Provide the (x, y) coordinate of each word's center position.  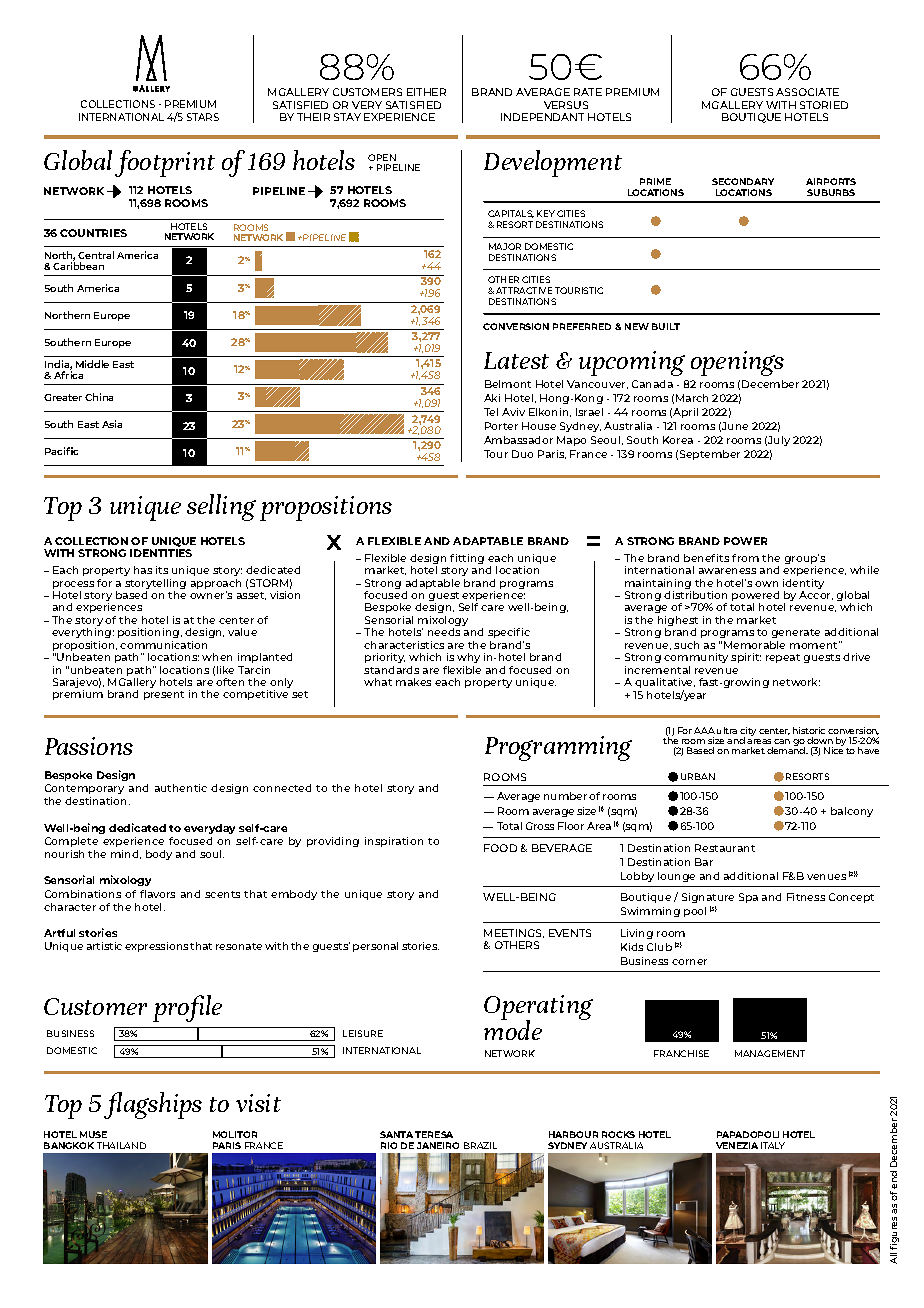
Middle (92, 364)
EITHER (426, 92)
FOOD (500, 848)
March (692, 398)
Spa (748, 898)
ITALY (773, 1145)
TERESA (434, 1134)
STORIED (824, 105)
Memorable (754, 645)
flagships (153, 1105)
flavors (157, 894)
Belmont (508, 384)
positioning (150, 633)
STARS (203, 117)
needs (444, 632)
